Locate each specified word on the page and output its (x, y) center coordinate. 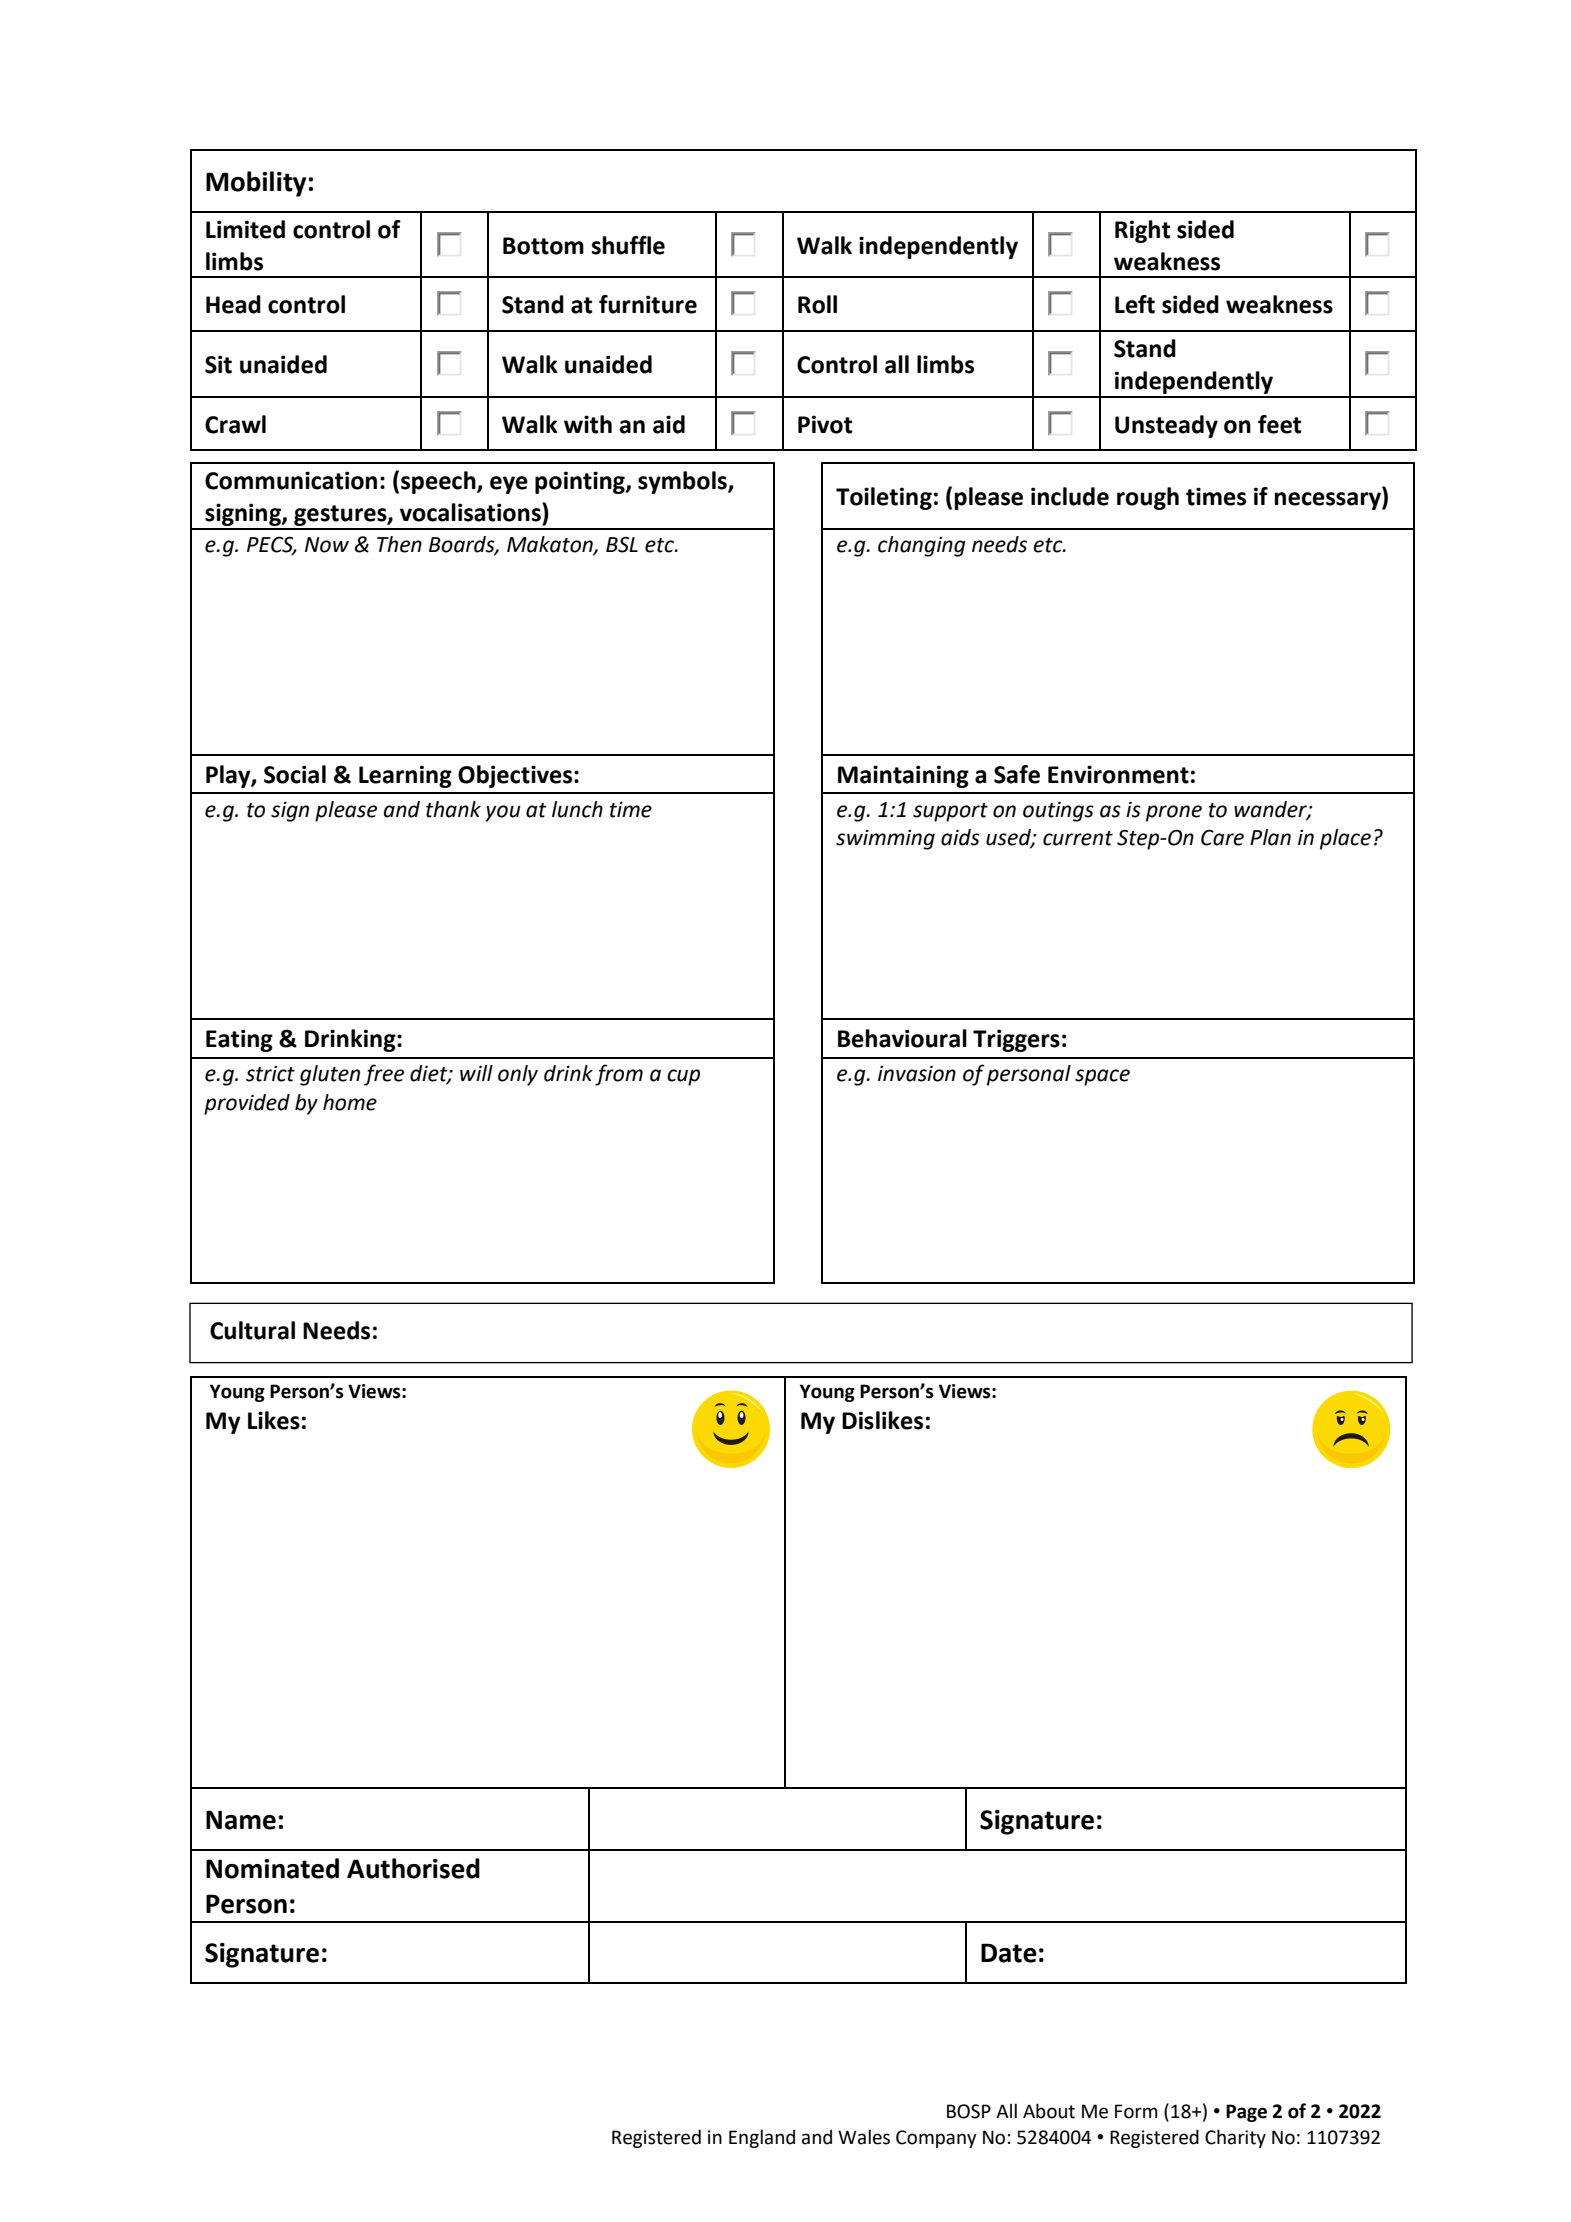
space (1102, 1077)
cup (683, 1077)
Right (1142, 231)
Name (241, 1820)
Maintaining (903, 776)
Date (1009, 1953)
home (350, 1102)
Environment (1118, 774)
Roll (817, 304)
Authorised (413, 1868)
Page (1246, 2113)
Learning (405, 776)
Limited (245, 229)
